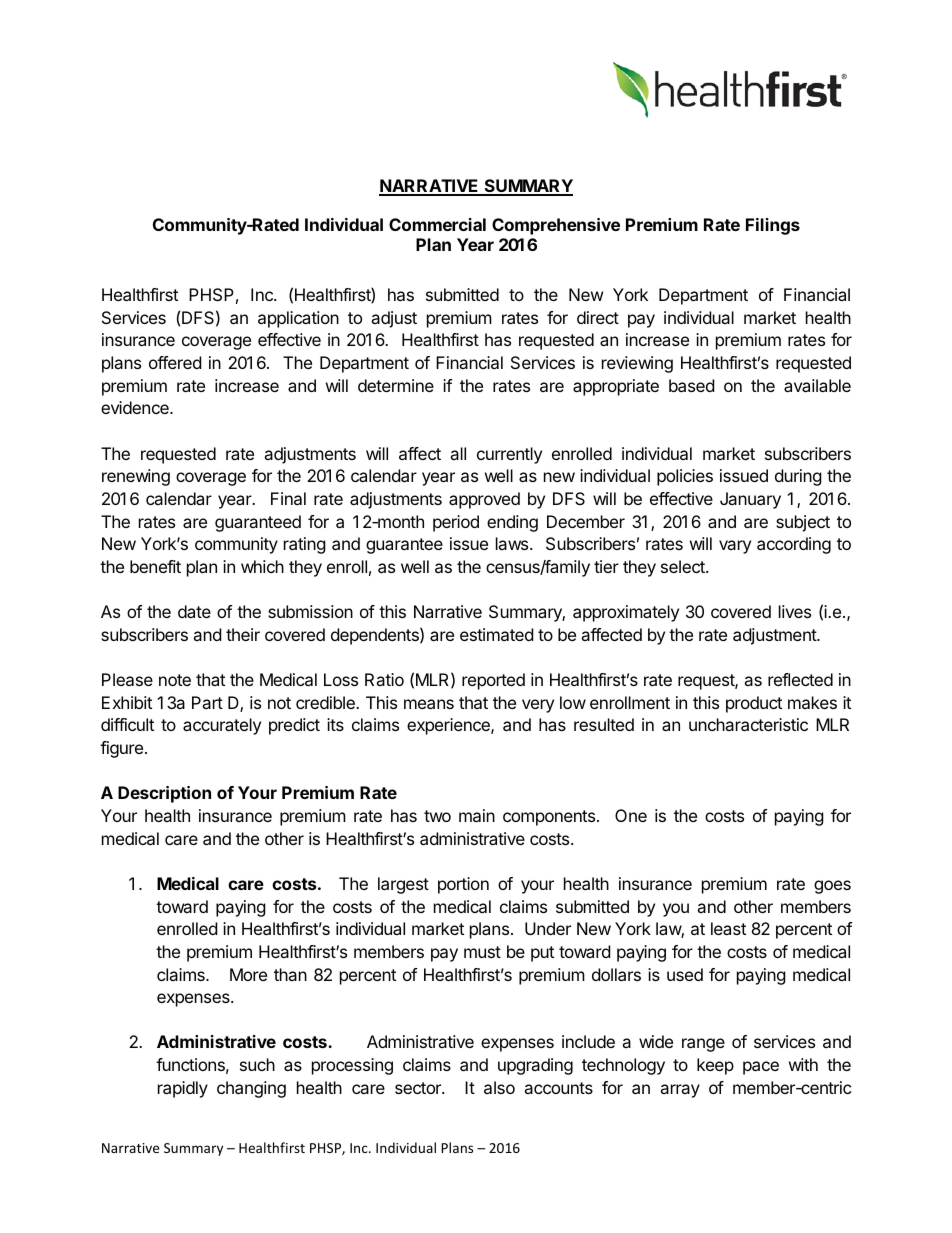  Describe the element at coordinates (761, 1068) in the document. I see `pace` at that location.
